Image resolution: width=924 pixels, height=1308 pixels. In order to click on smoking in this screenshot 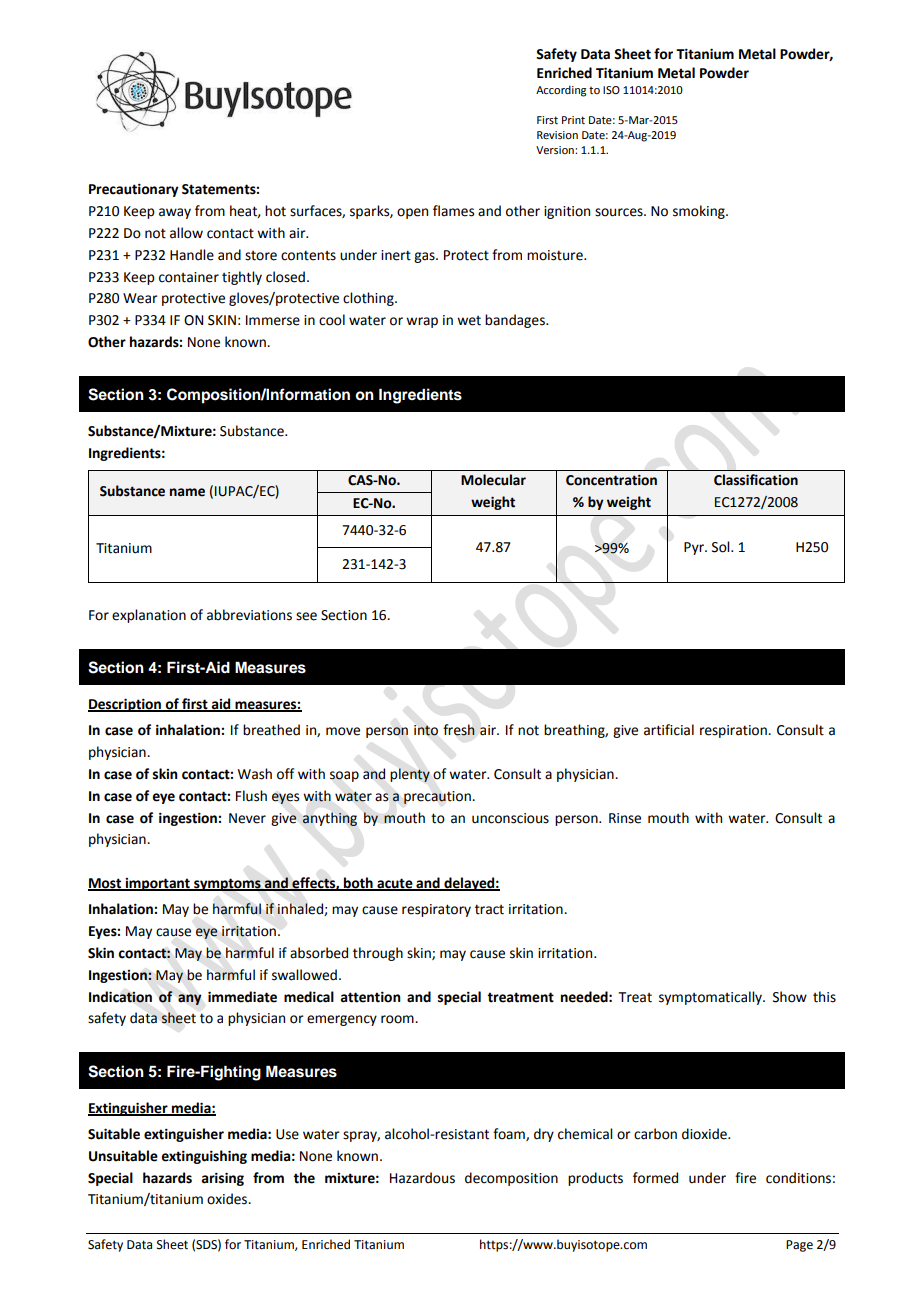, I will do `click(700, 212)`.
